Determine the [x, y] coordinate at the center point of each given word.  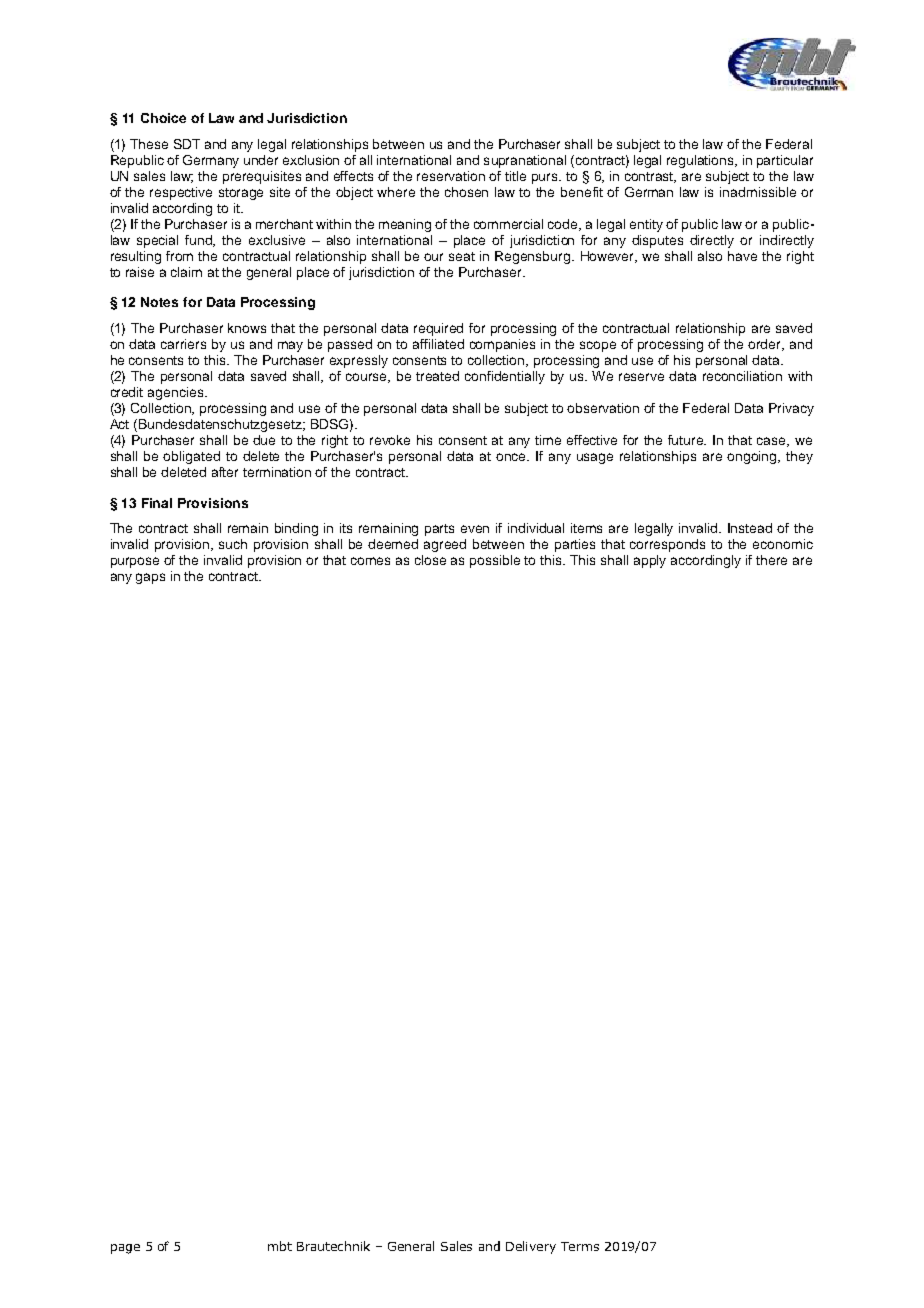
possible [495, 561]
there [771, 560]
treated [437, 376]
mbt [280, 1246]
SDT [187, 144]
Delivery [531, 1247]
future [687, 440]
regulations [702, 161]
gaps [150, 578]
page [125, 1249]
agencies [177, 393]
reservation [451, 176]
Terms [580, 1246]
